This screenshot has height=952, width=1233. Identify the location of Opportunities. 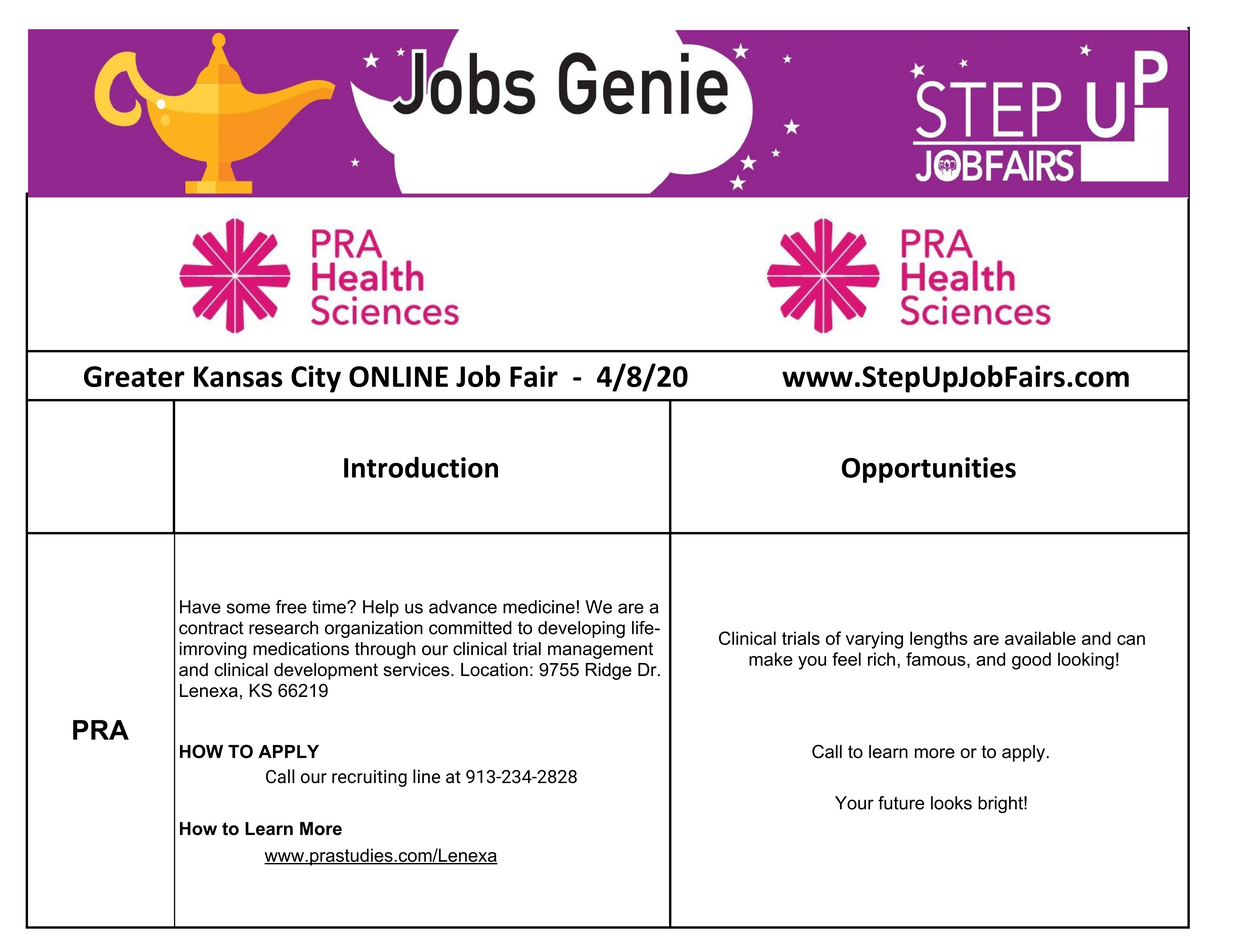
(929, 470).
